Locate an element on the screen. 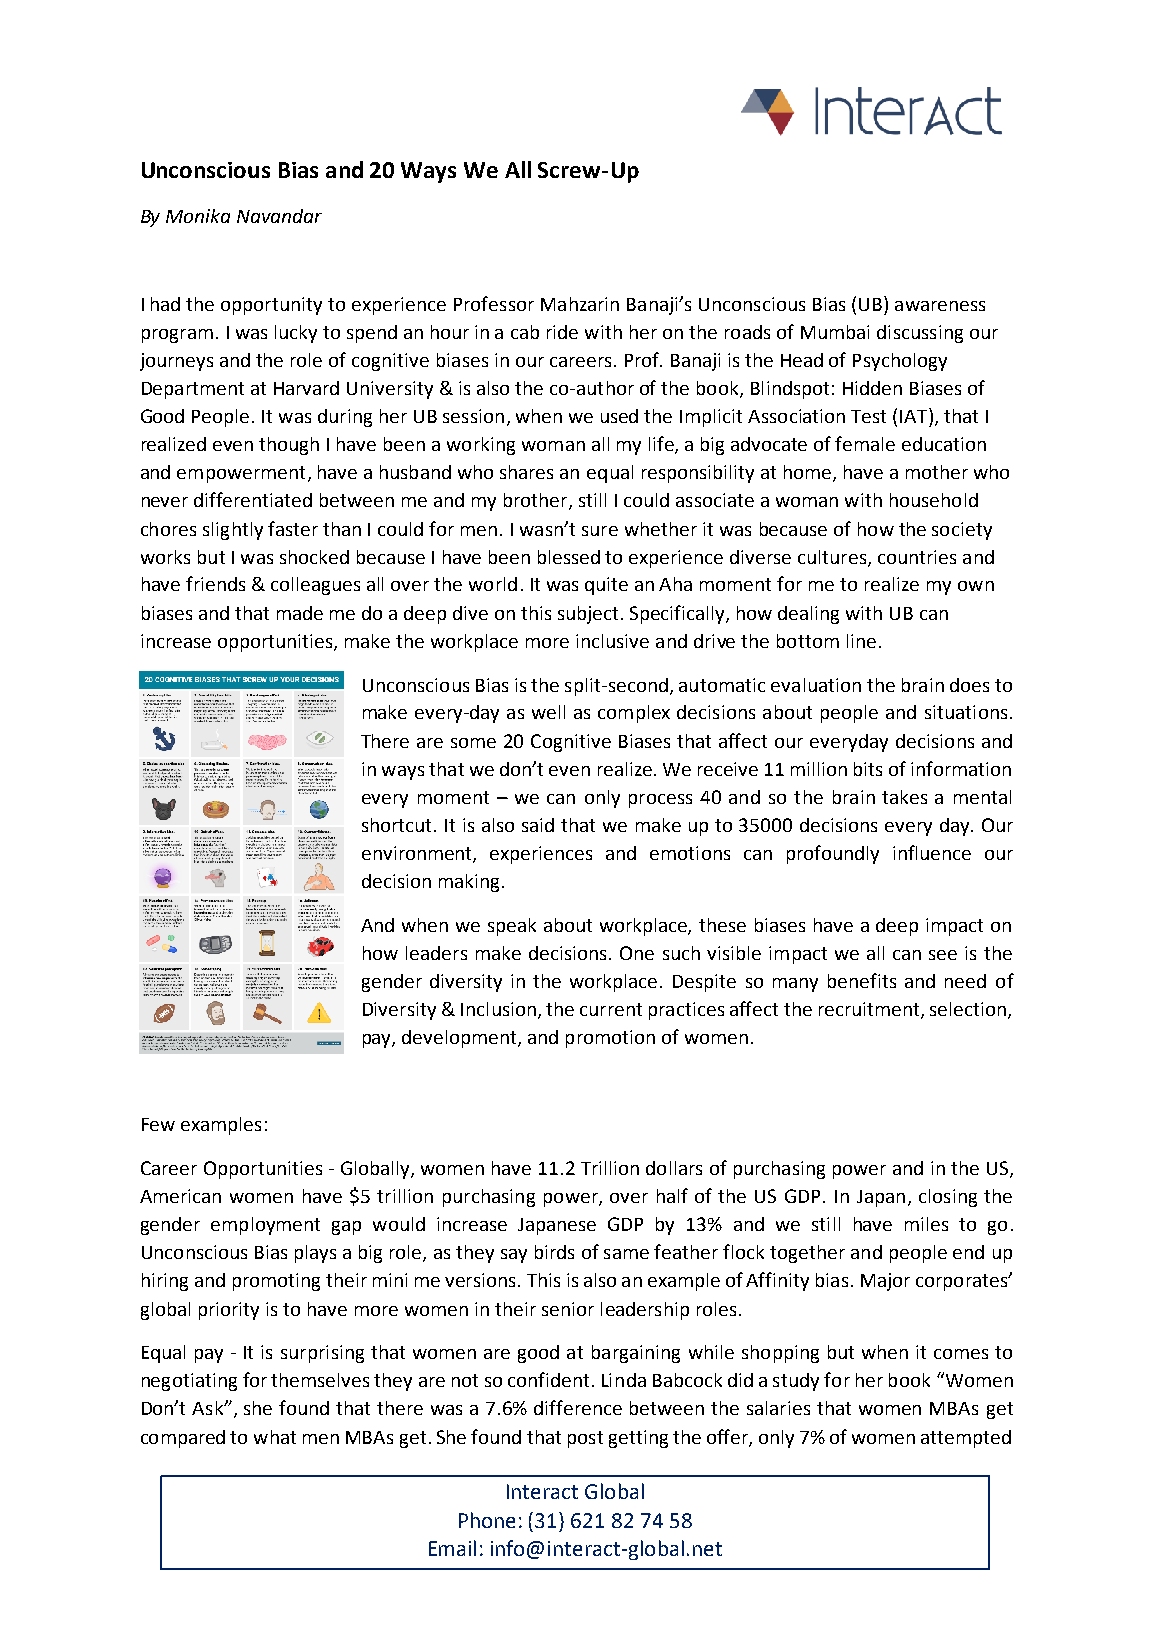 The width and height of the screenshot is (1153, 1632). well is located at coordinates (548, 712).
